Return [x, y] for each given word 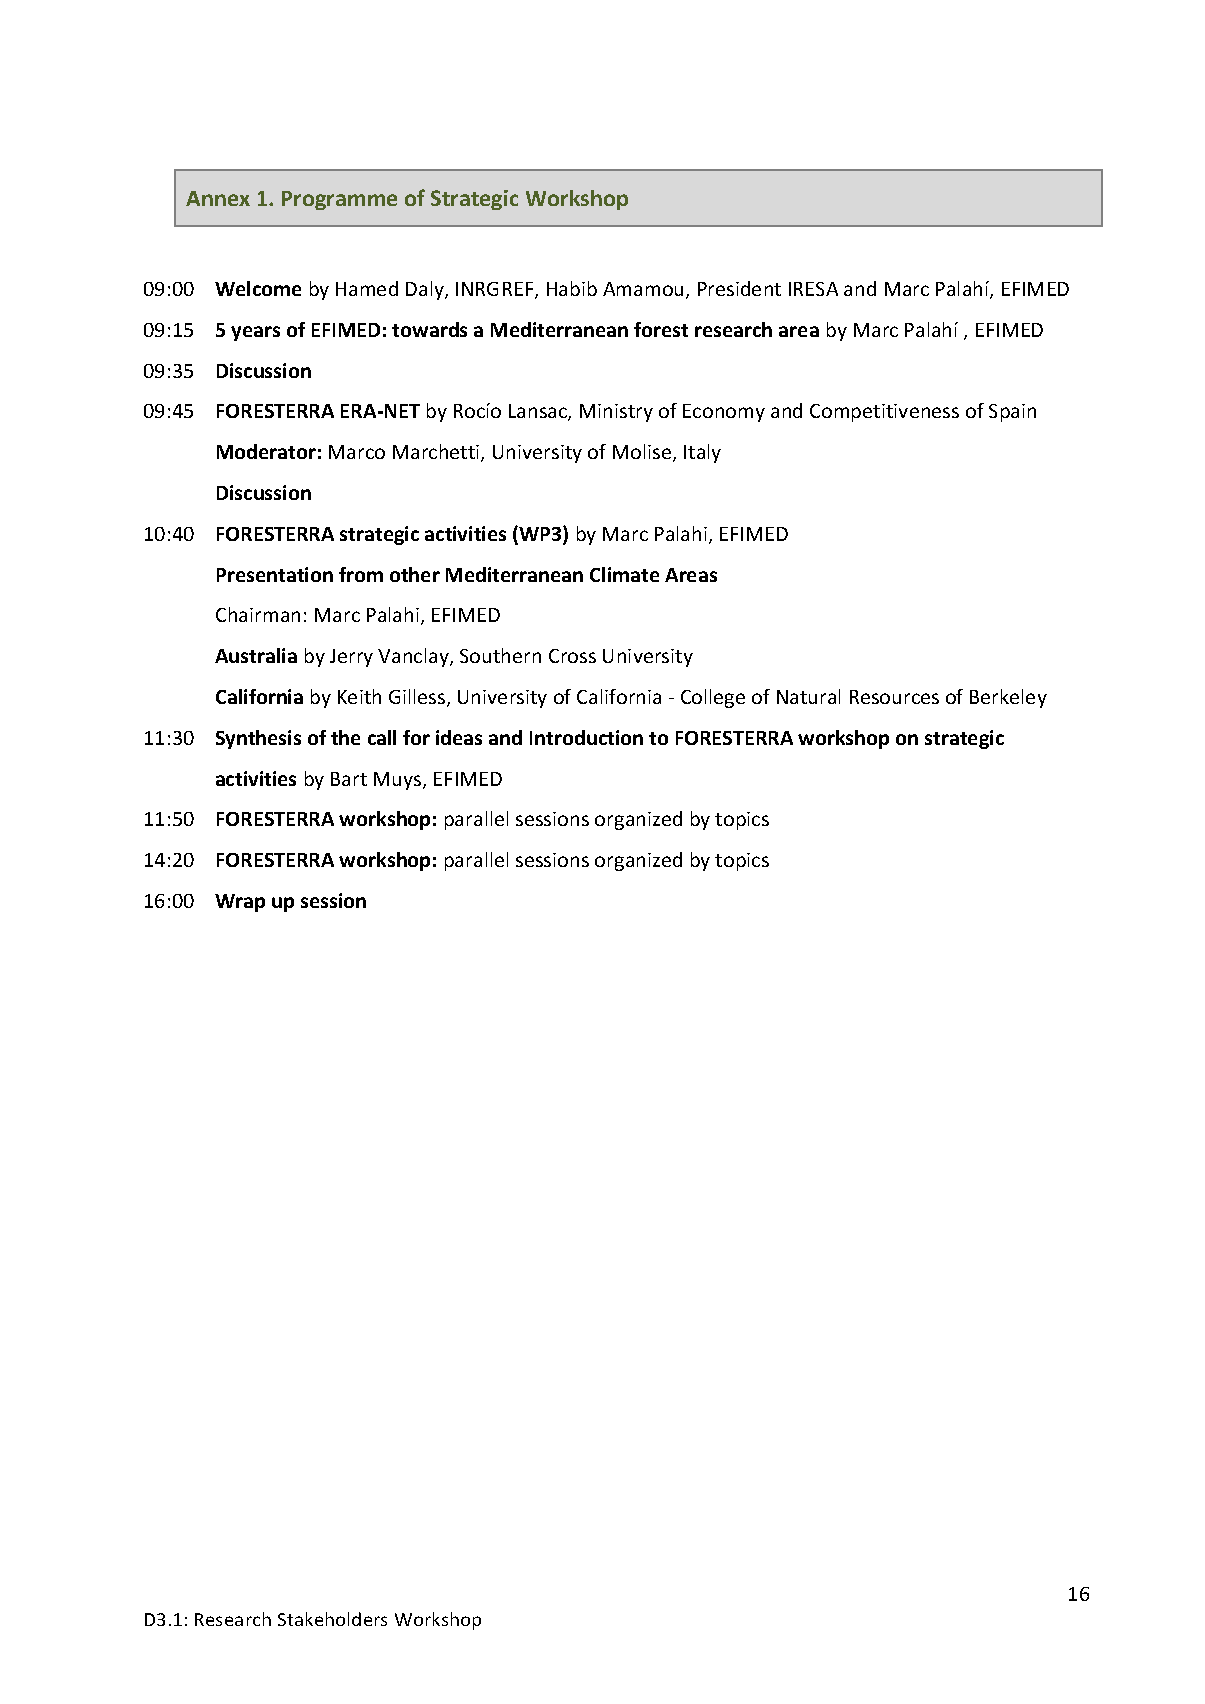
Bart [349, 779]
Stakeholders [332, 1619]
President [739, 288]
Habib [572, 288]
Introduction [586, 737]
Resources [894, 697]
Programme [339, 200]
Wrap [240, 903]
